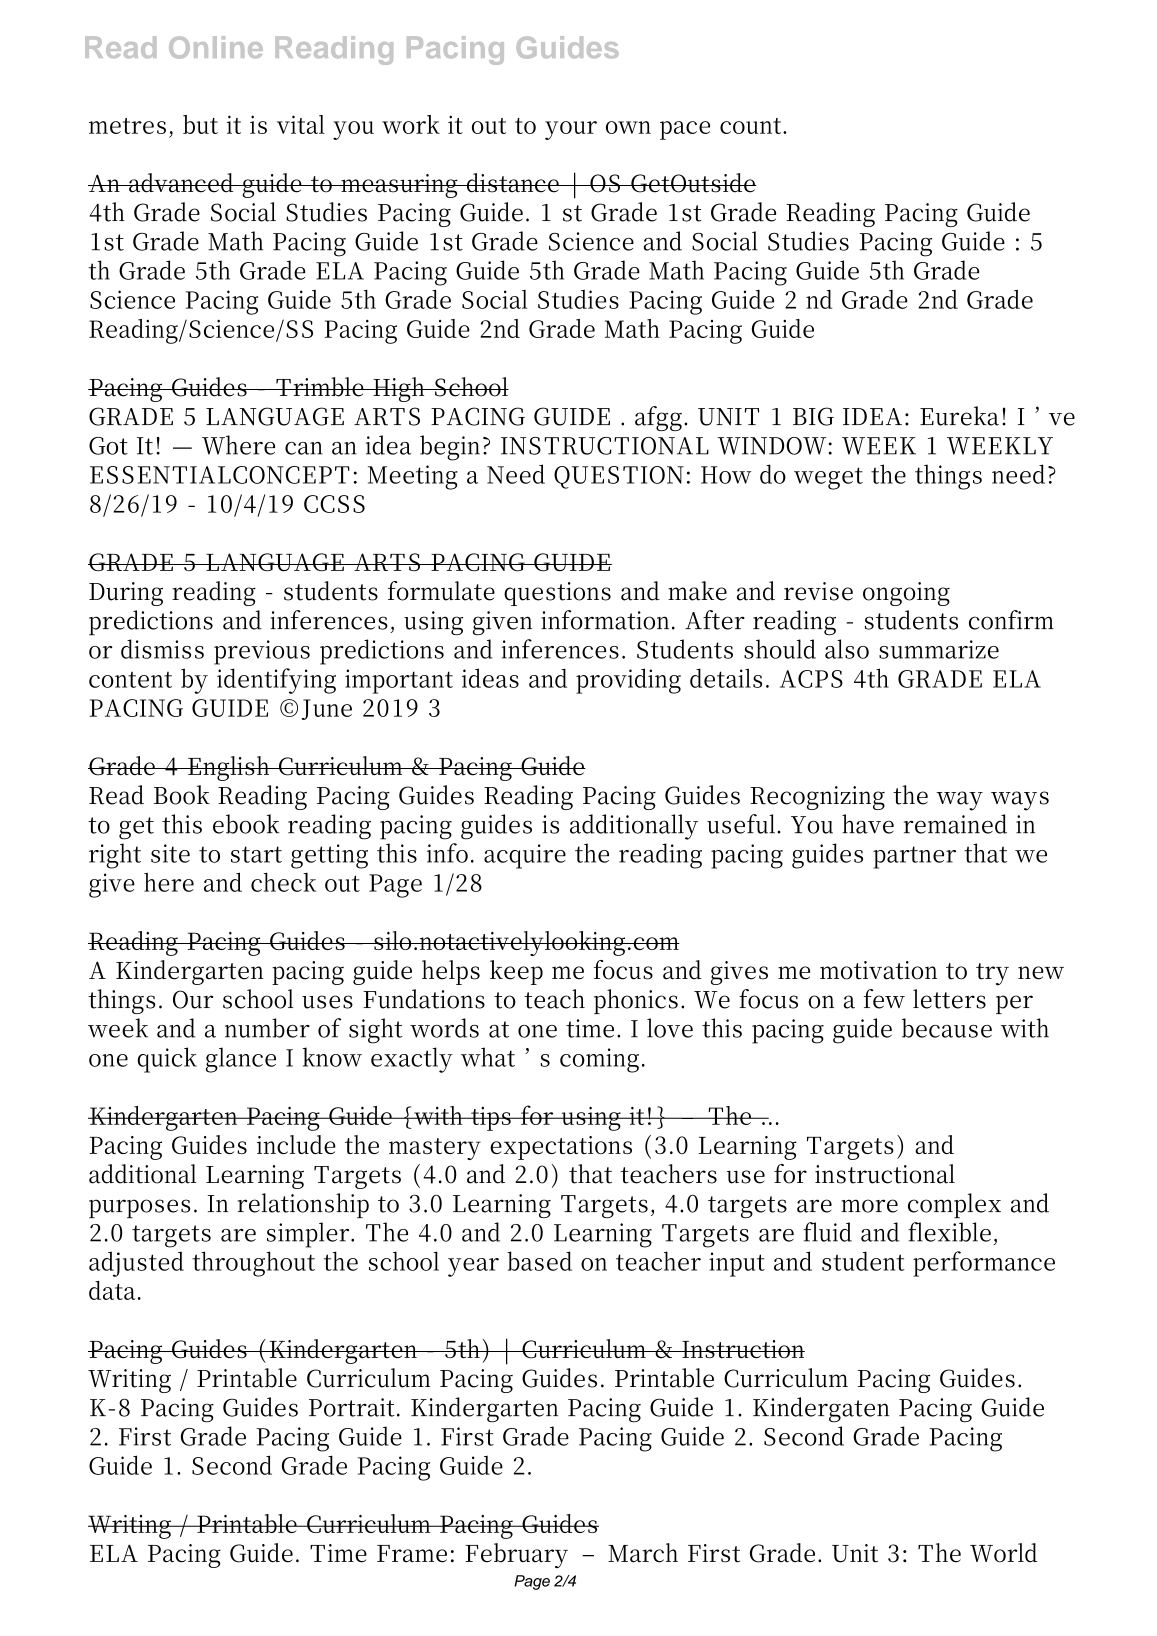 This page has height=1636, width=1157. Describe the element at coordinates (229, 768) in the page. I see `English` at that location.
